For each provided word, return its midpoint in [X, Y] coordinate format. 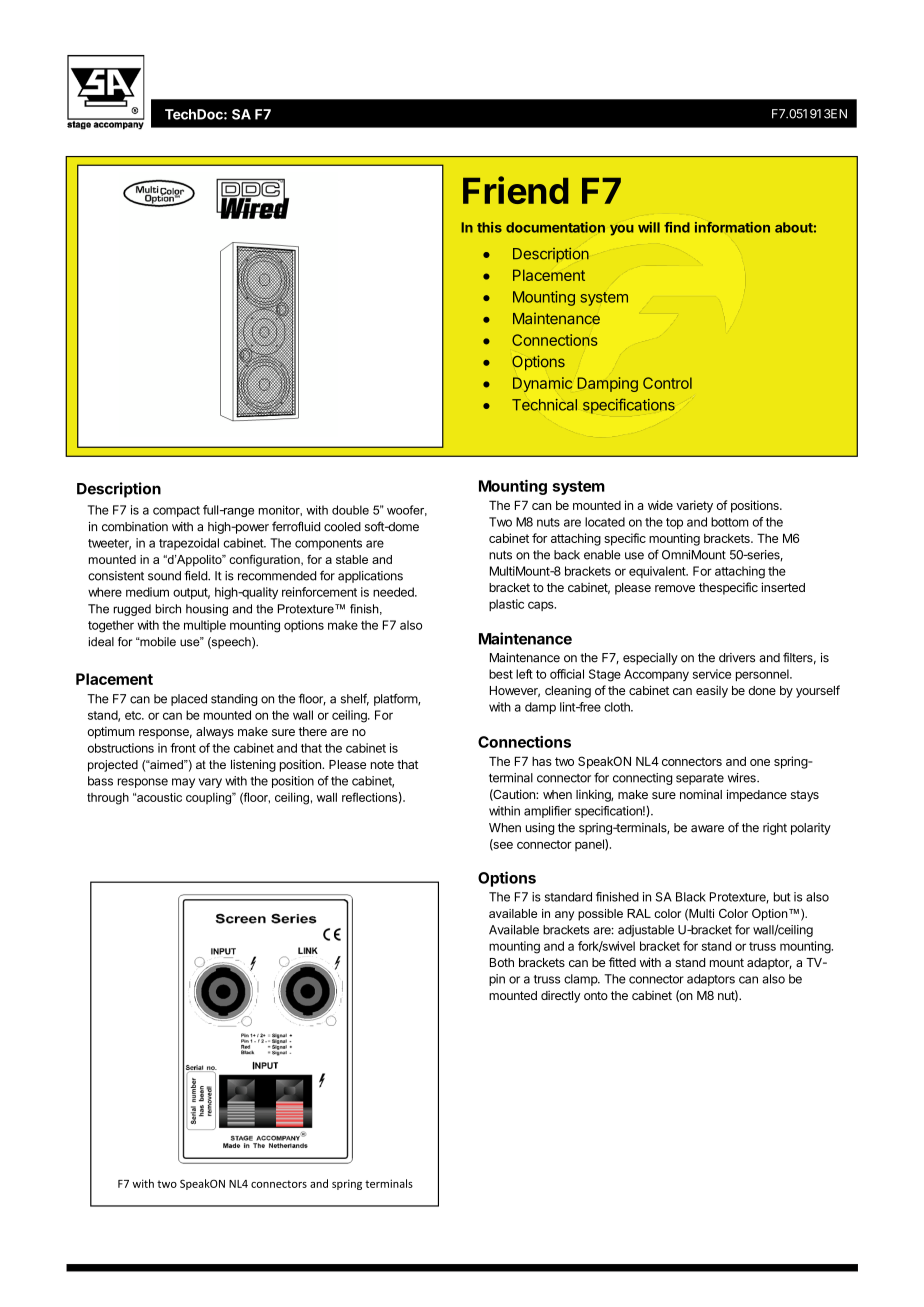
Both [502, 962]
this [489, 227]
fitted [622, 962]
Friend [515, 190]
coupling [210, 799]
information [732, 227]
